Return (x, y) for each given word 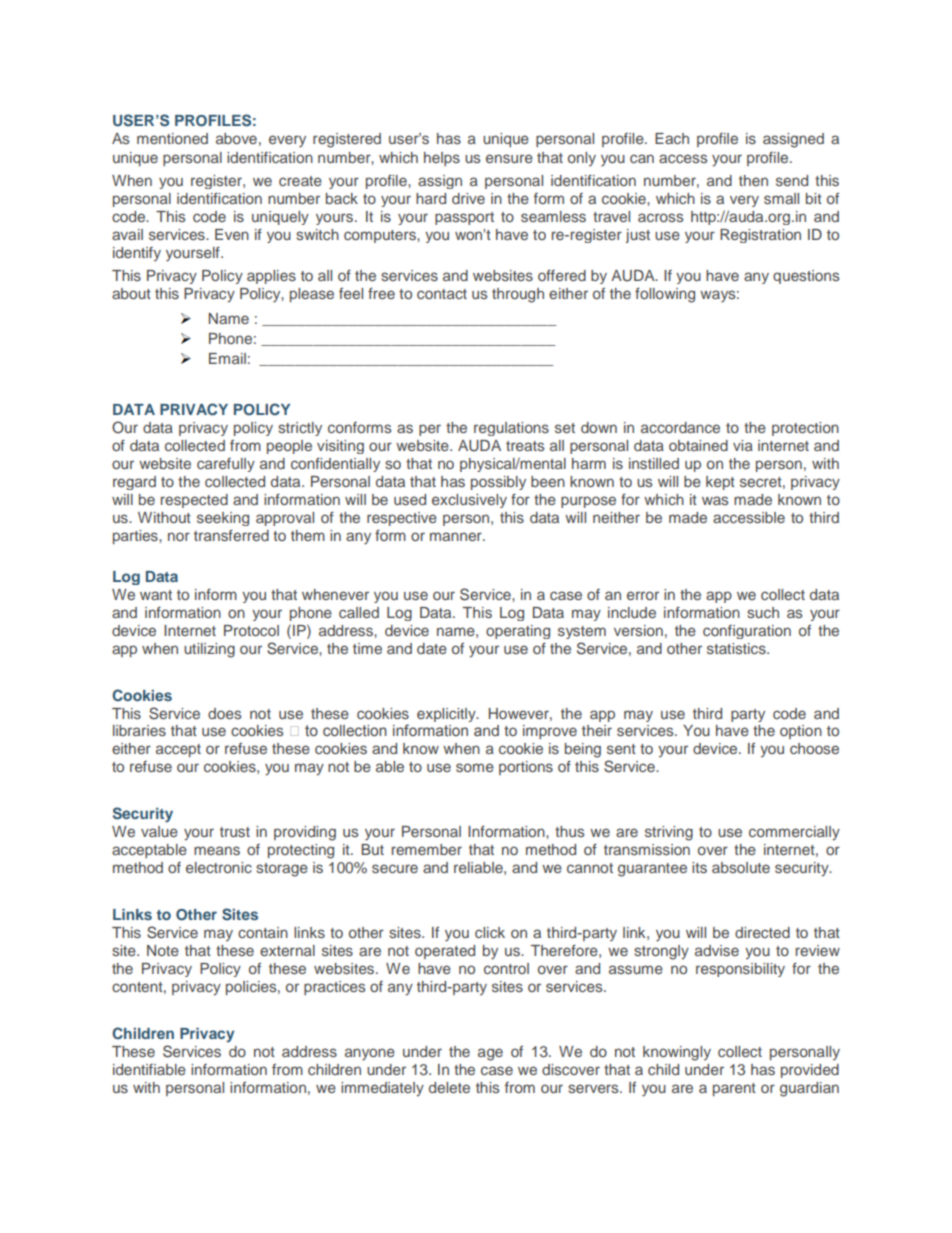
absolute (741, 867)
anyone (370, 1054)
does (224, 713)
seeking (223, 519)
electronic (219, 867)
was (715, 500)
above (236, 138)
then (753, 180)
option (801, 732)
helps (442, 159)
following (665, 295)
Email (227, 358)
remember (427, 849)
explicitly (447, 715)
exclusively (469, 501)
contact (442, 294)
